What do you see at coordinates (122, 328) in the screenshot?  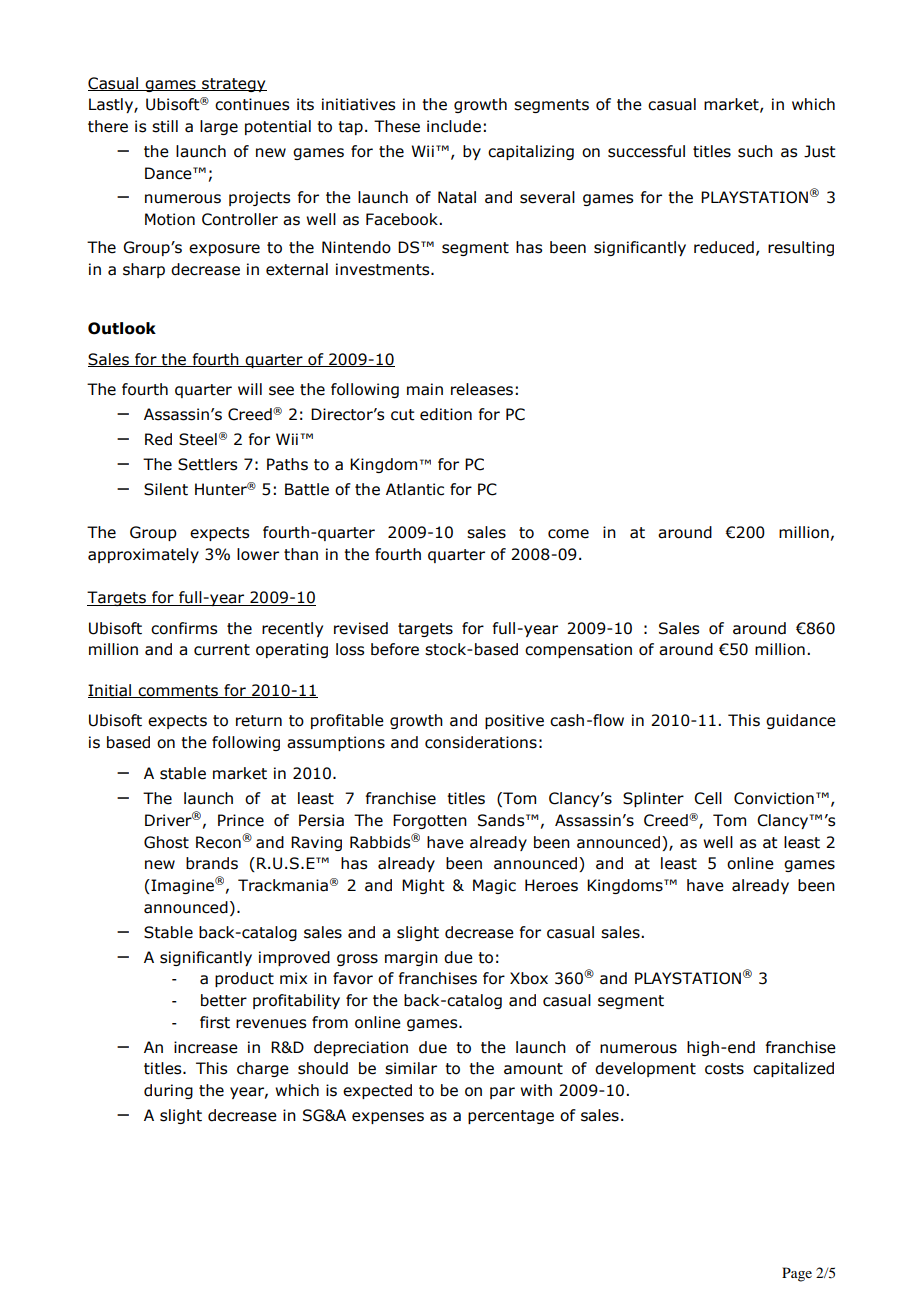 I see `Outlook` at bounding box center [122, 328].
